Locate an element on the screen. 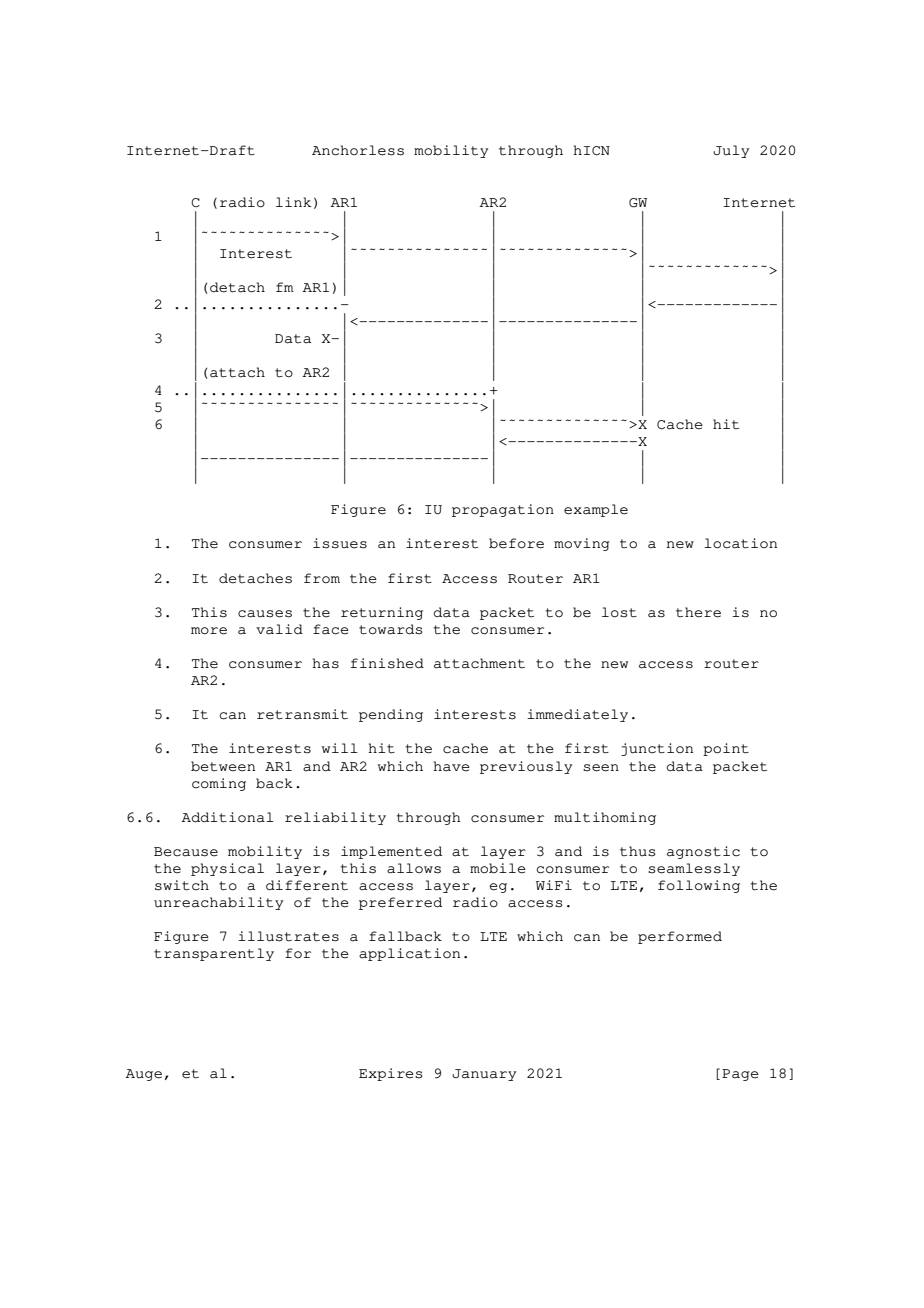  junction is located at coordinates (657, 749).
